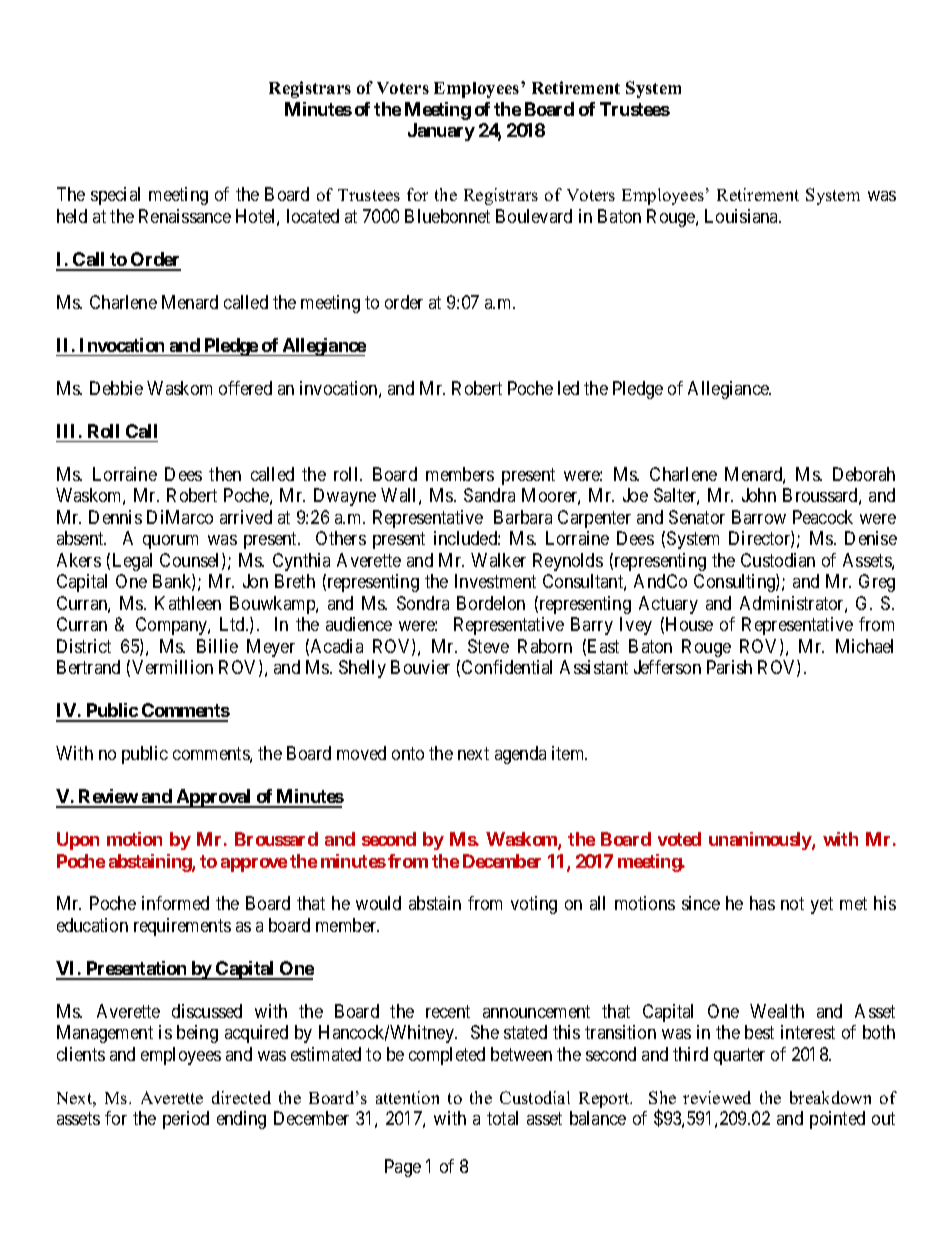 Image resolution: width=952 pixels, height=1233 pixels. What do you see at coordinates (837, 1120) in the screenshot?
I see `pointed` at bounding box center [837, 1120].
